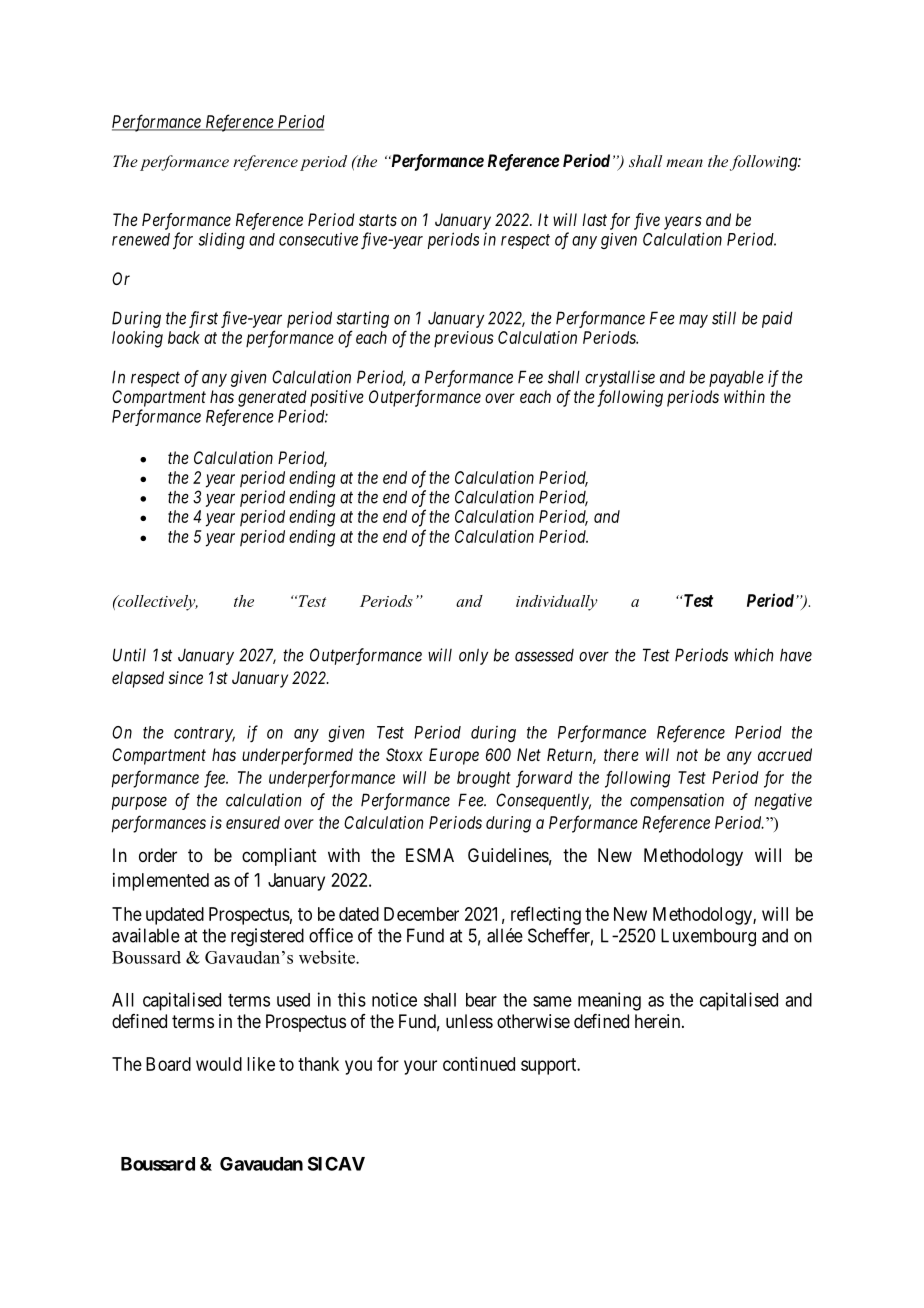 The height and width of the screenshot is (1308, 924). Describe the element at coordinates (469, 1021) in the screenshot. I see `unless` at that location.
